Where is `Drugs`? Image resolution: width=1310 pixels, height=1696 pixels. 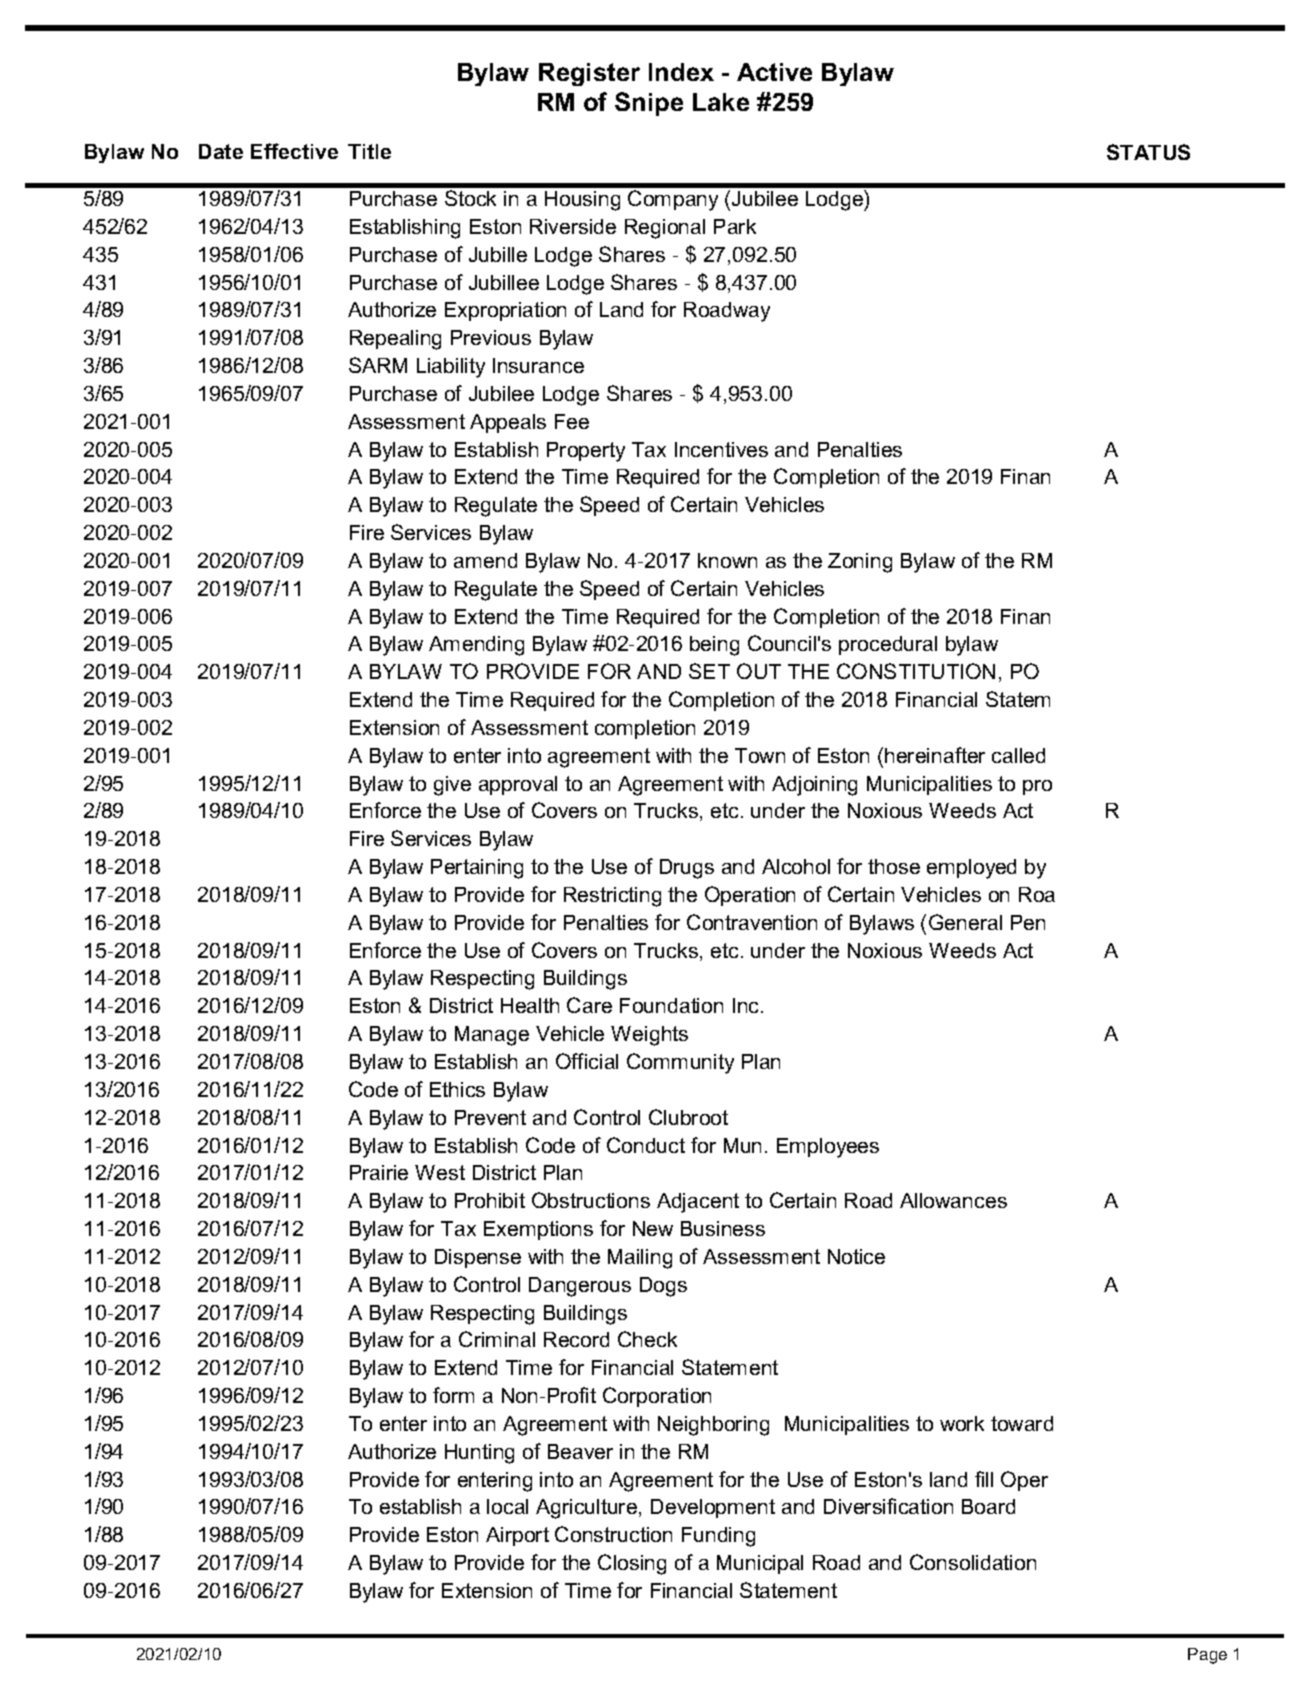 Drugs is located at coordinates (687, 869).
